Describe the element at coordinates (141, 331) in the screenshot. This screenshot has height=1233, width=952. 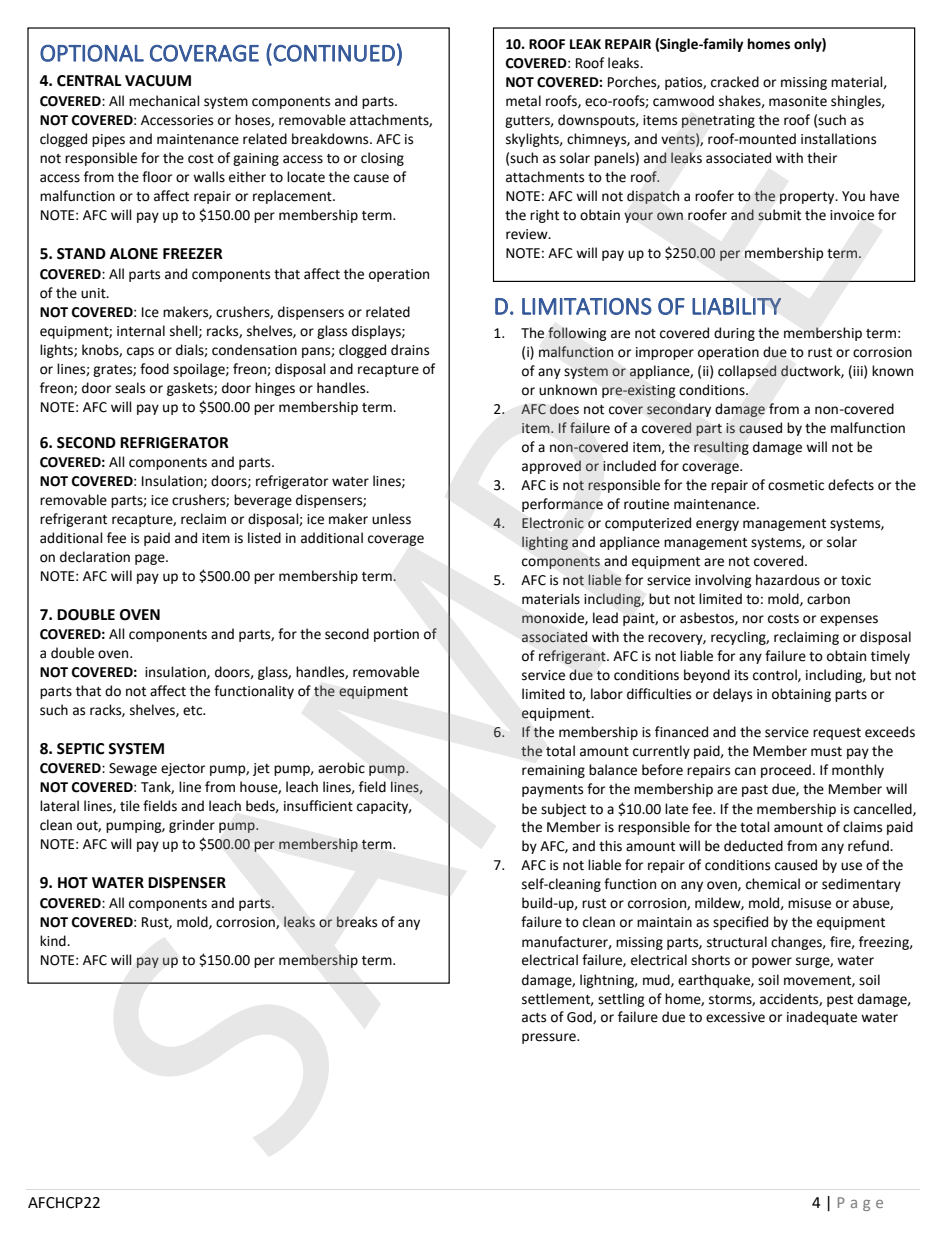
I see `internal` at that location.
